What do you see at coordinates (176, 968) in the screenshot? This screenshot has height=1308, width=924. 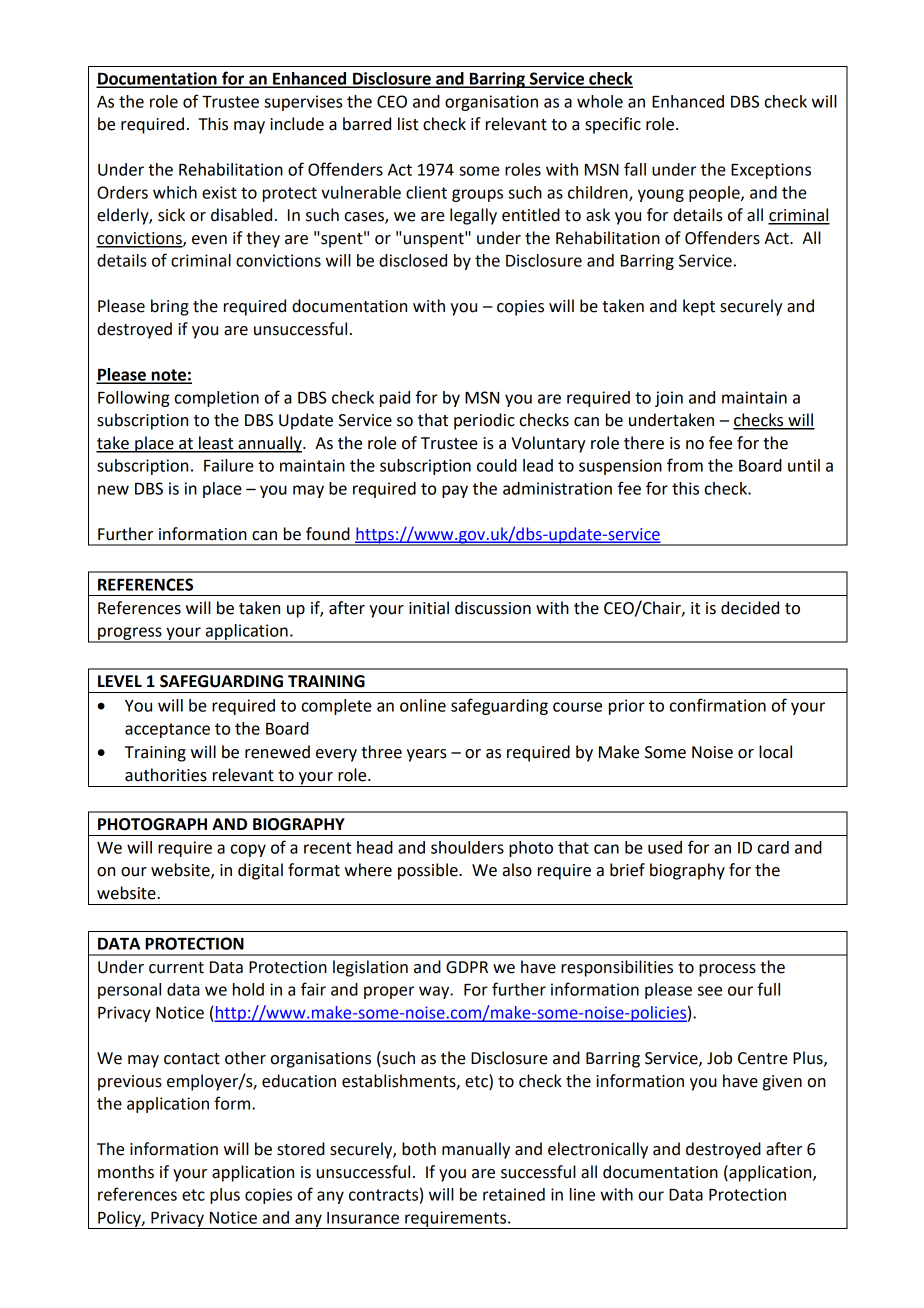 I see `current` at bounding box center [176, 968].
